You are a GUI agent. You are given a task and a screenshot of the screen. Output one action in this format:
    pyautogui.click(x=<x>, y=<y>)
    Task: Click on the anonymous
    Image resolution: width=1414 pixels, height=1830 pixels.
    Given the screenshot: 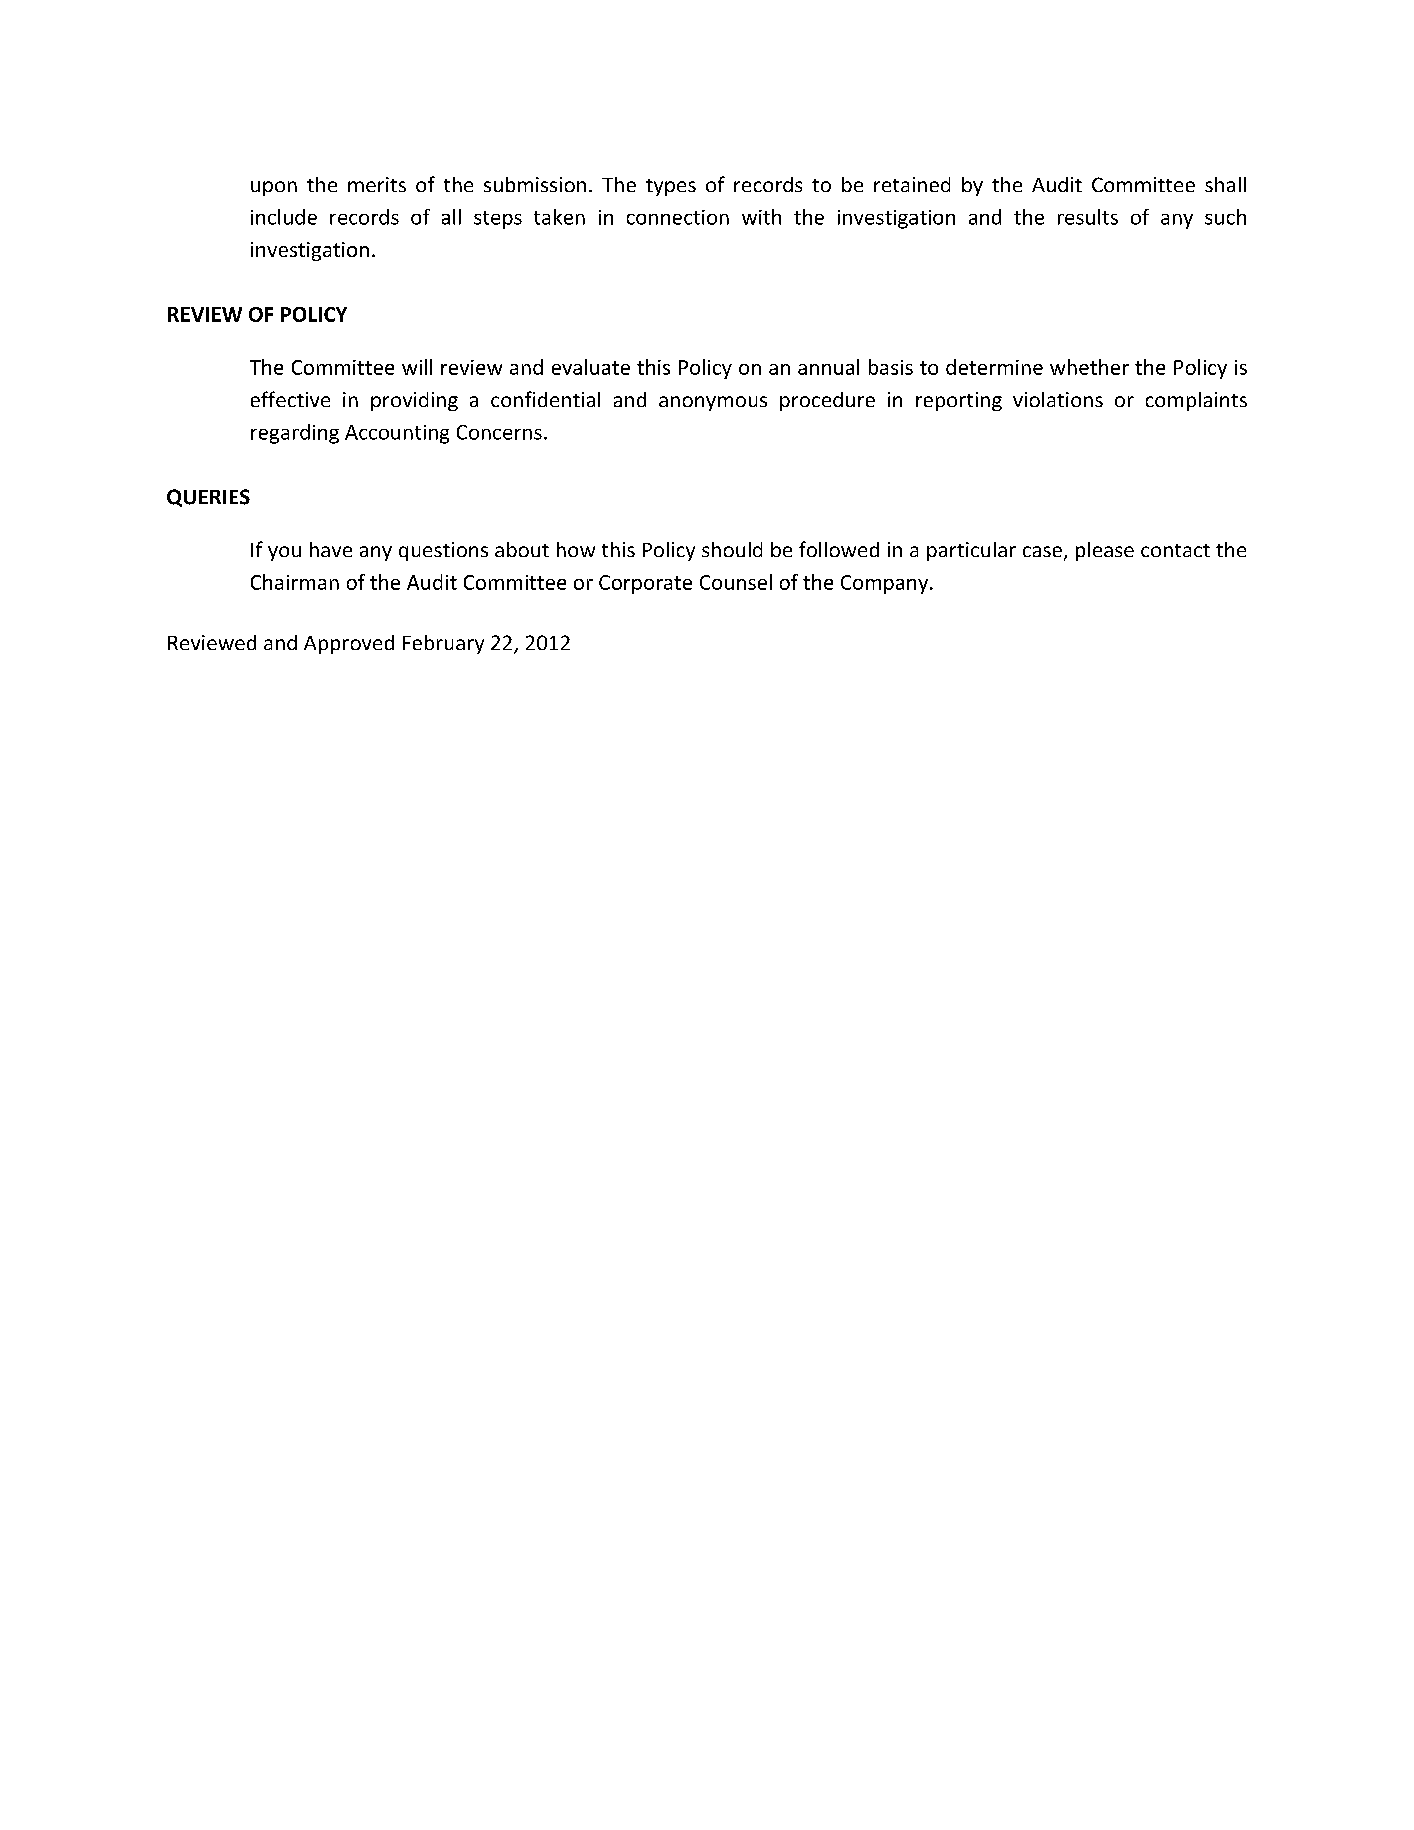 What is the action you would take?
    pyautogui.click(x=713, y=403)
